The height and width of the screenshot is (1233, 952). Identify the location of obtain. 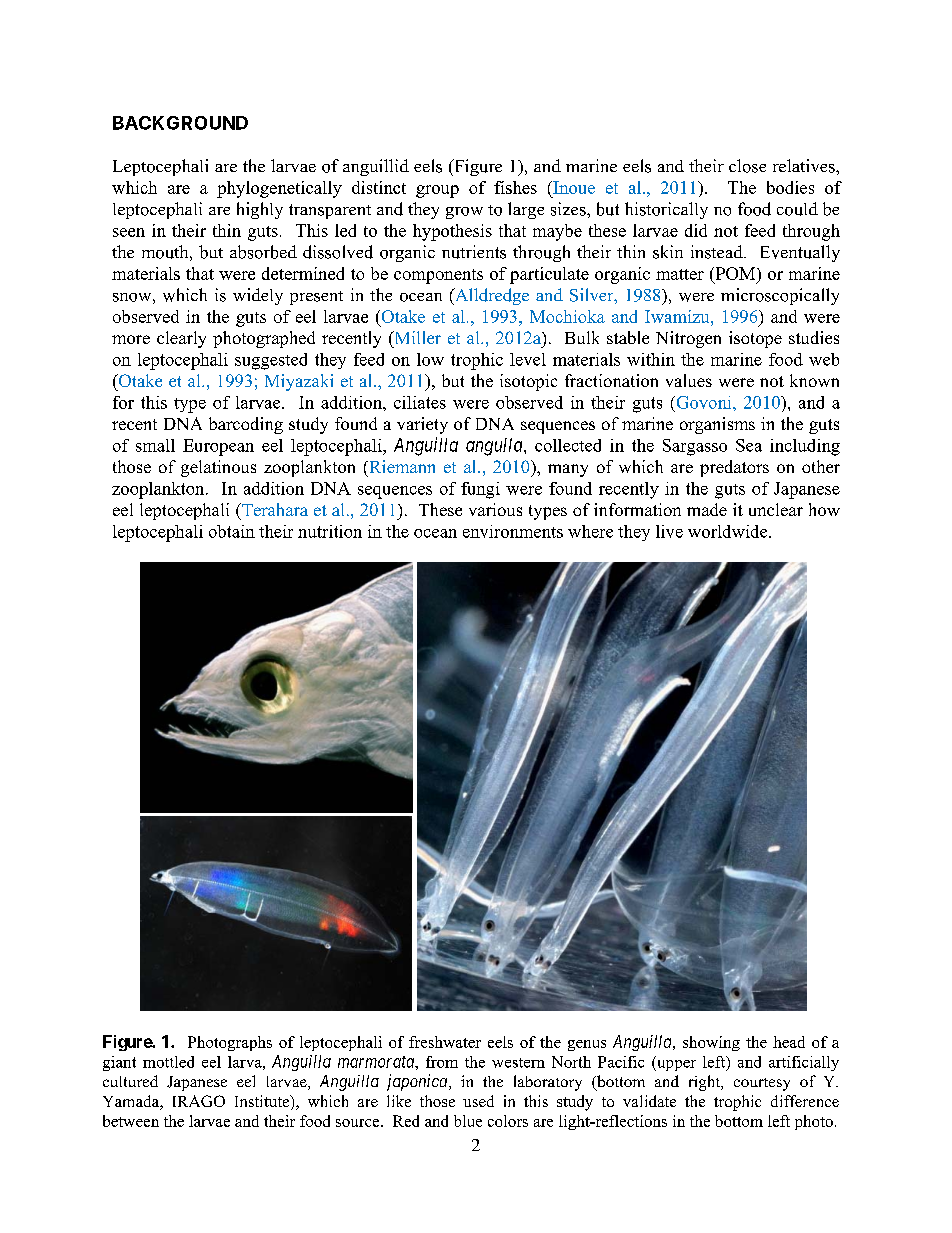
(232, 531).
